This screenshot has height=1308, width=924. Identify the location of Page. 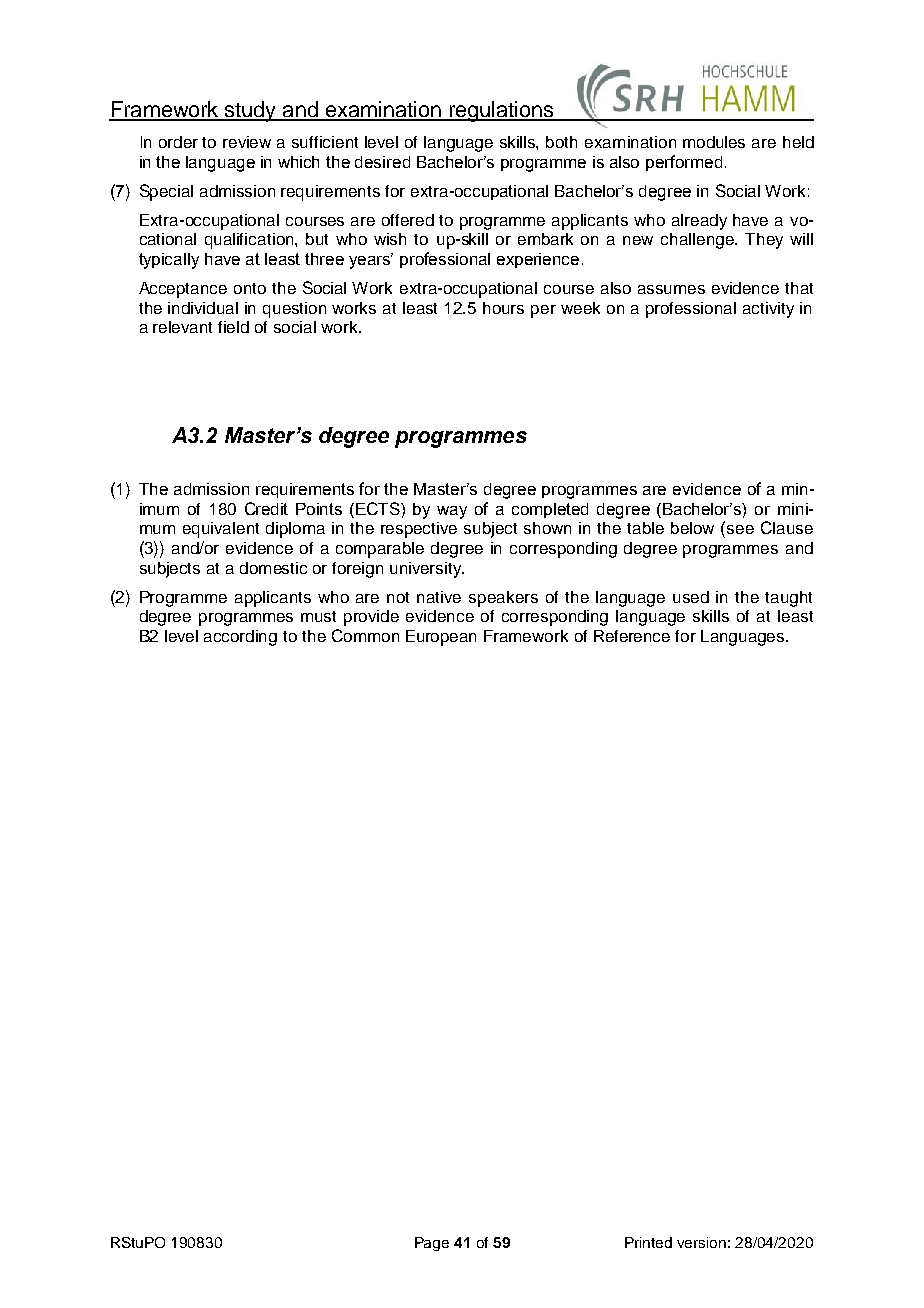
(432, 1244).
